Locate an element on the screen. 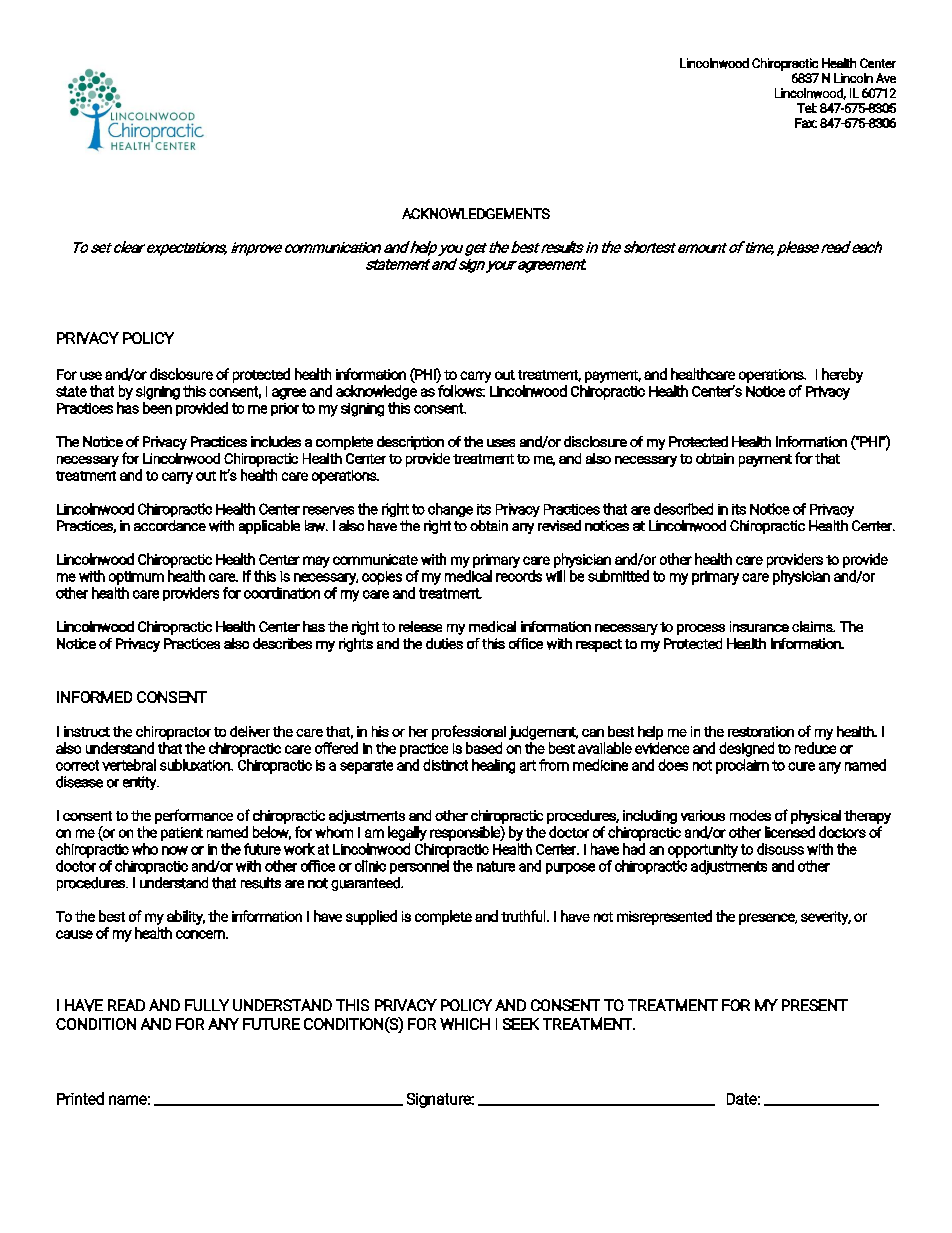  personnel is located at coordinates (419, 867).
